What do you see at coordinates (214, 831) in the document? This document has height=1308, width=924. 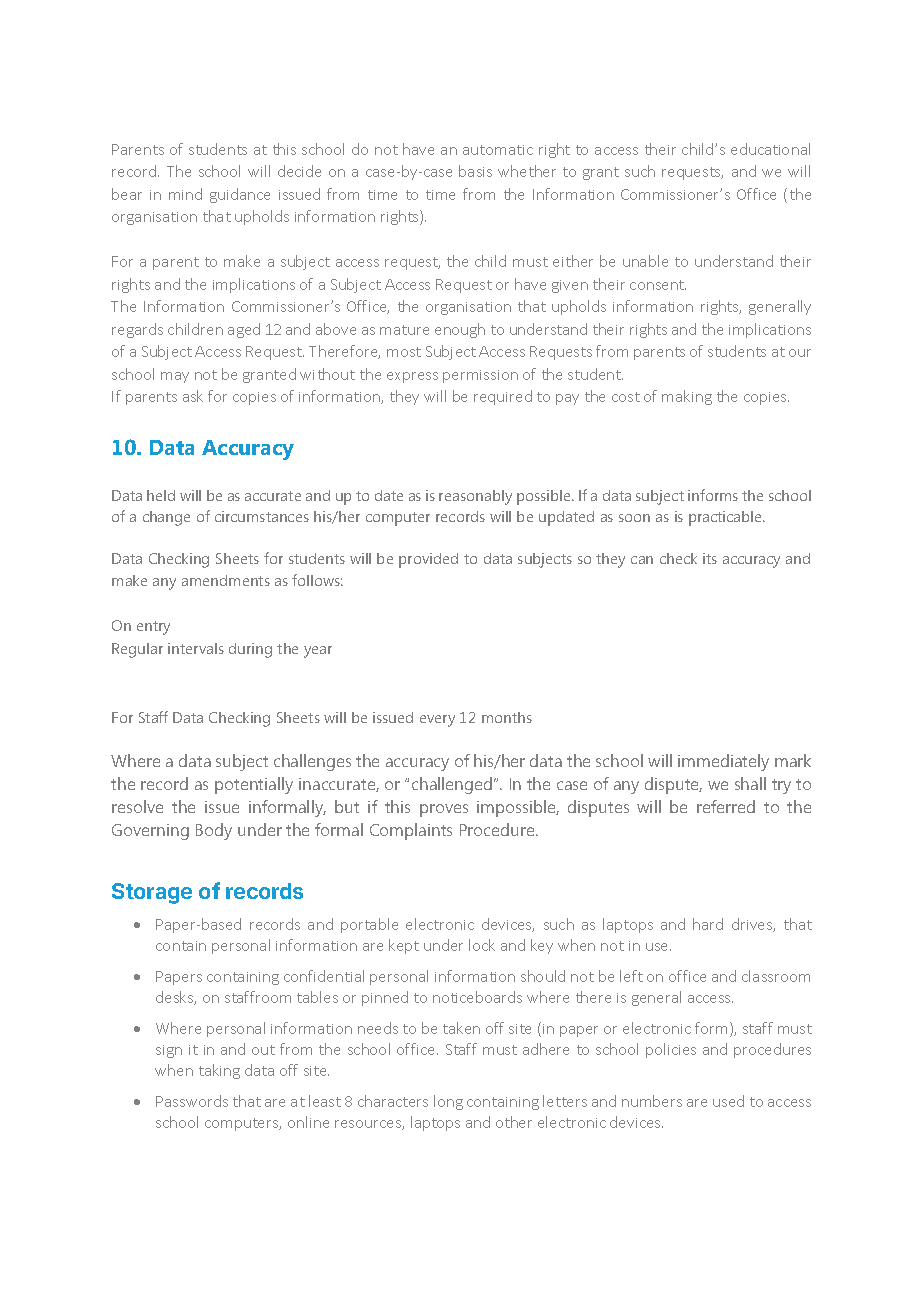 I see `Body` at bounding box center [214, 831].
